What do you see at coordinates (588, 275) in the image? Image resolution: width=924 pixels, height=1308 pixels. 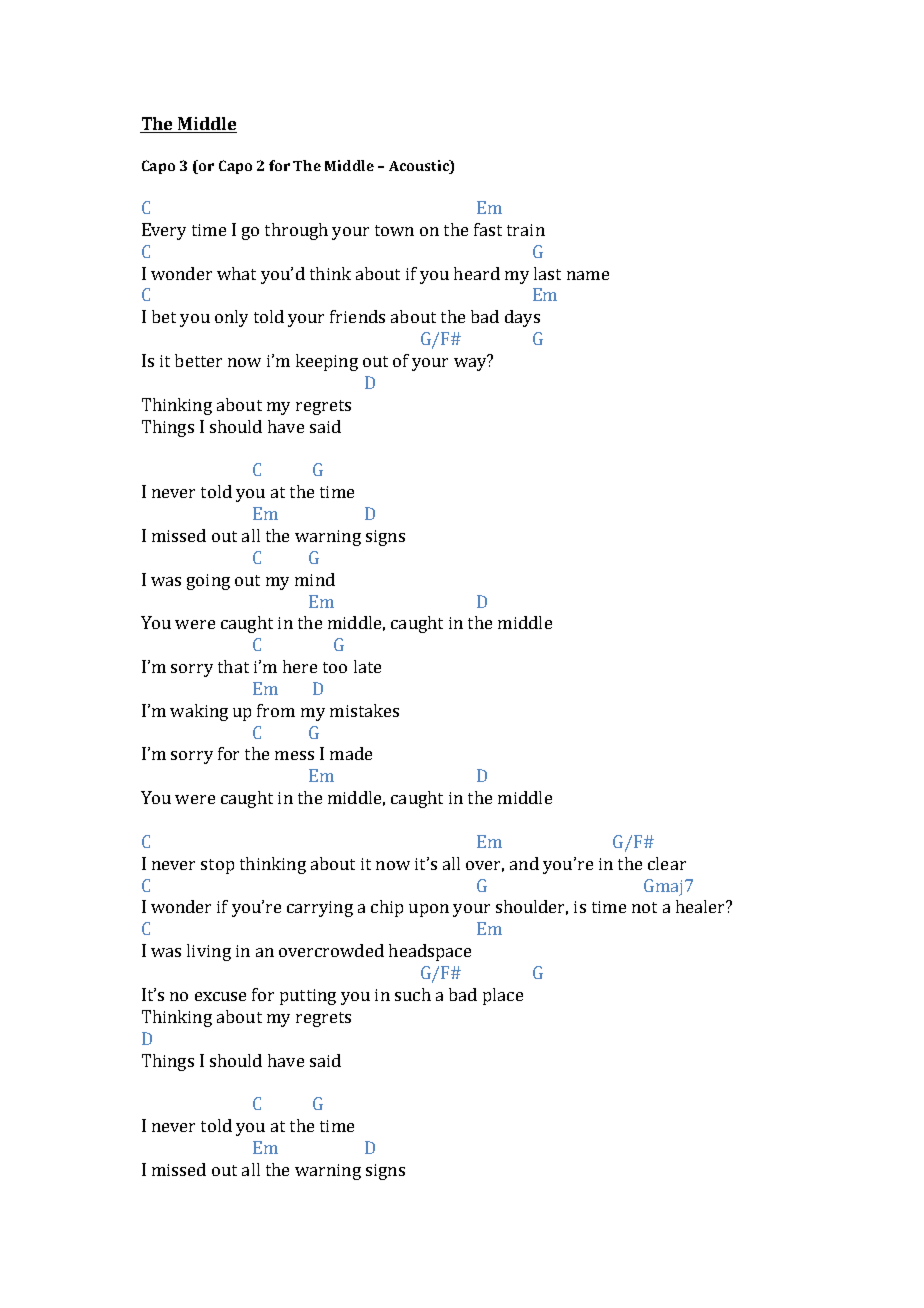 I see `name` at bounding box center [588, 275].
